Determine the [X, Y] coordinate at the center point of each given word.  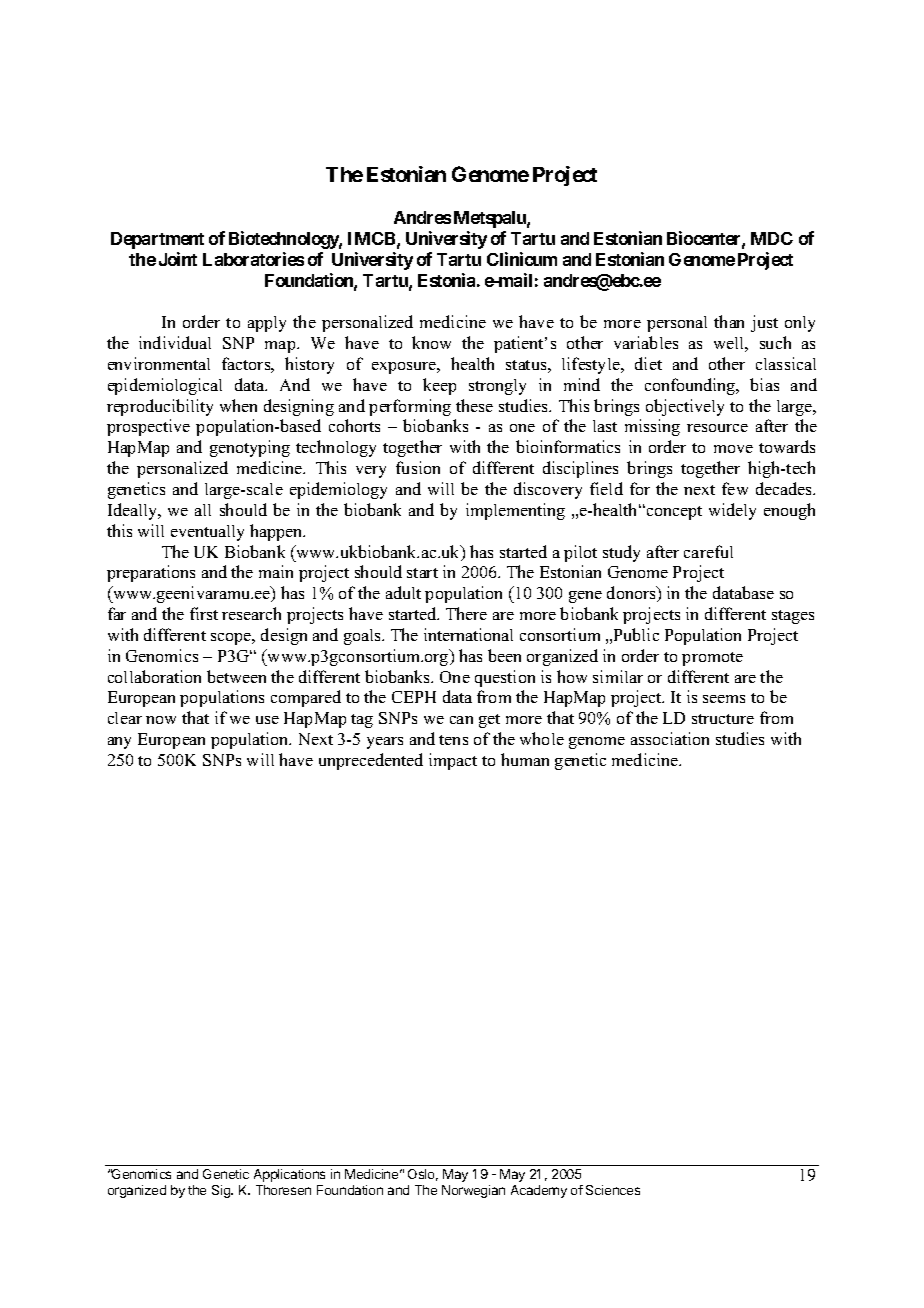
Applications [289, 1175]
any [119, 743]
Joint [178, 259]
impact [453, 761]
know [431, 342]
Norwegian [473, 1191]
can [461, 720]
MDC [772, 238]
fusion [418, 467]
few [735, 488]
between [236, 676]
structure [723, 719]
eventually [207, 533]
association [670, 738]
